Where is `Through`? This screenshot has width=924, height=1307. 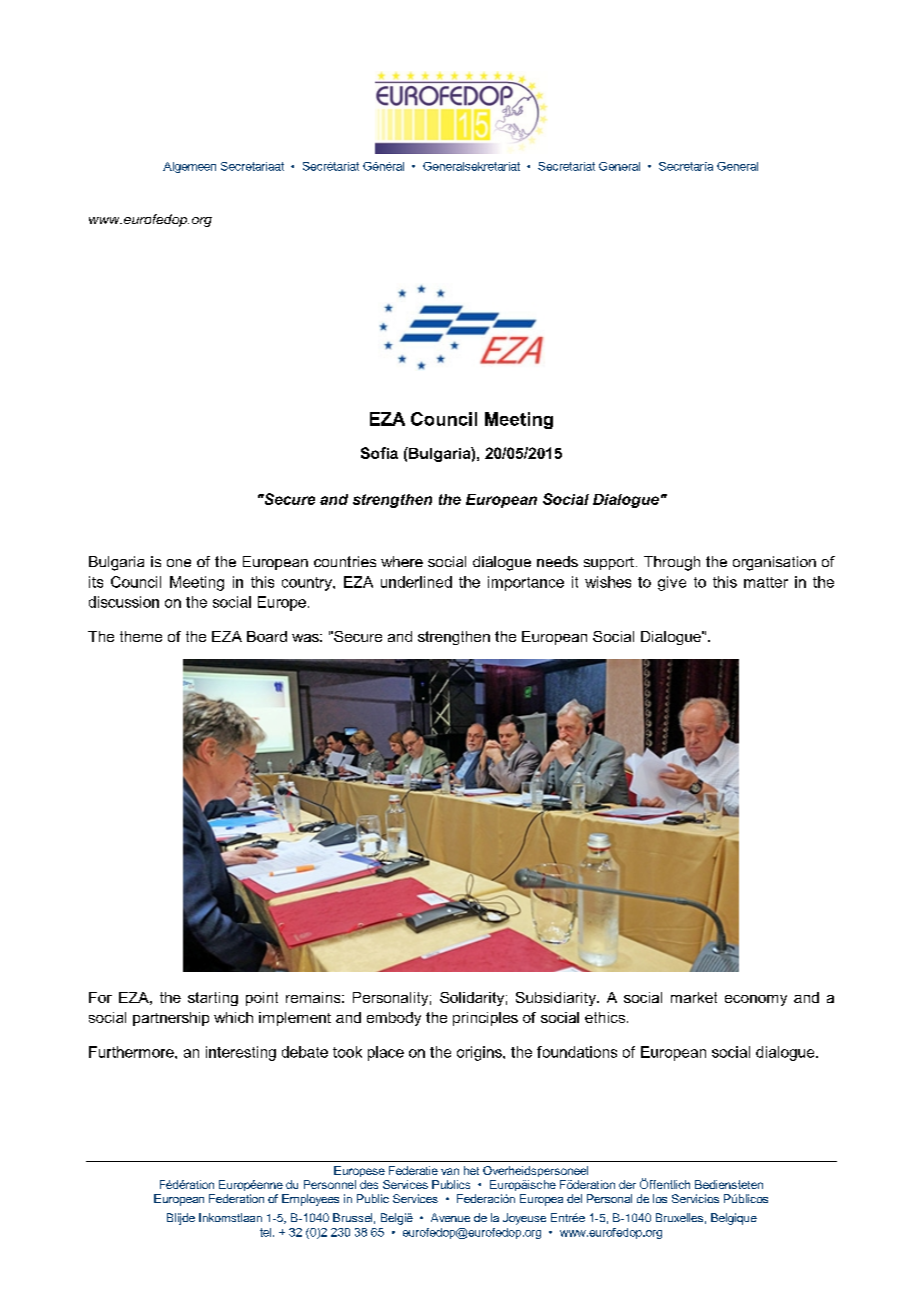 Through is located at coordinates (672, 563).
